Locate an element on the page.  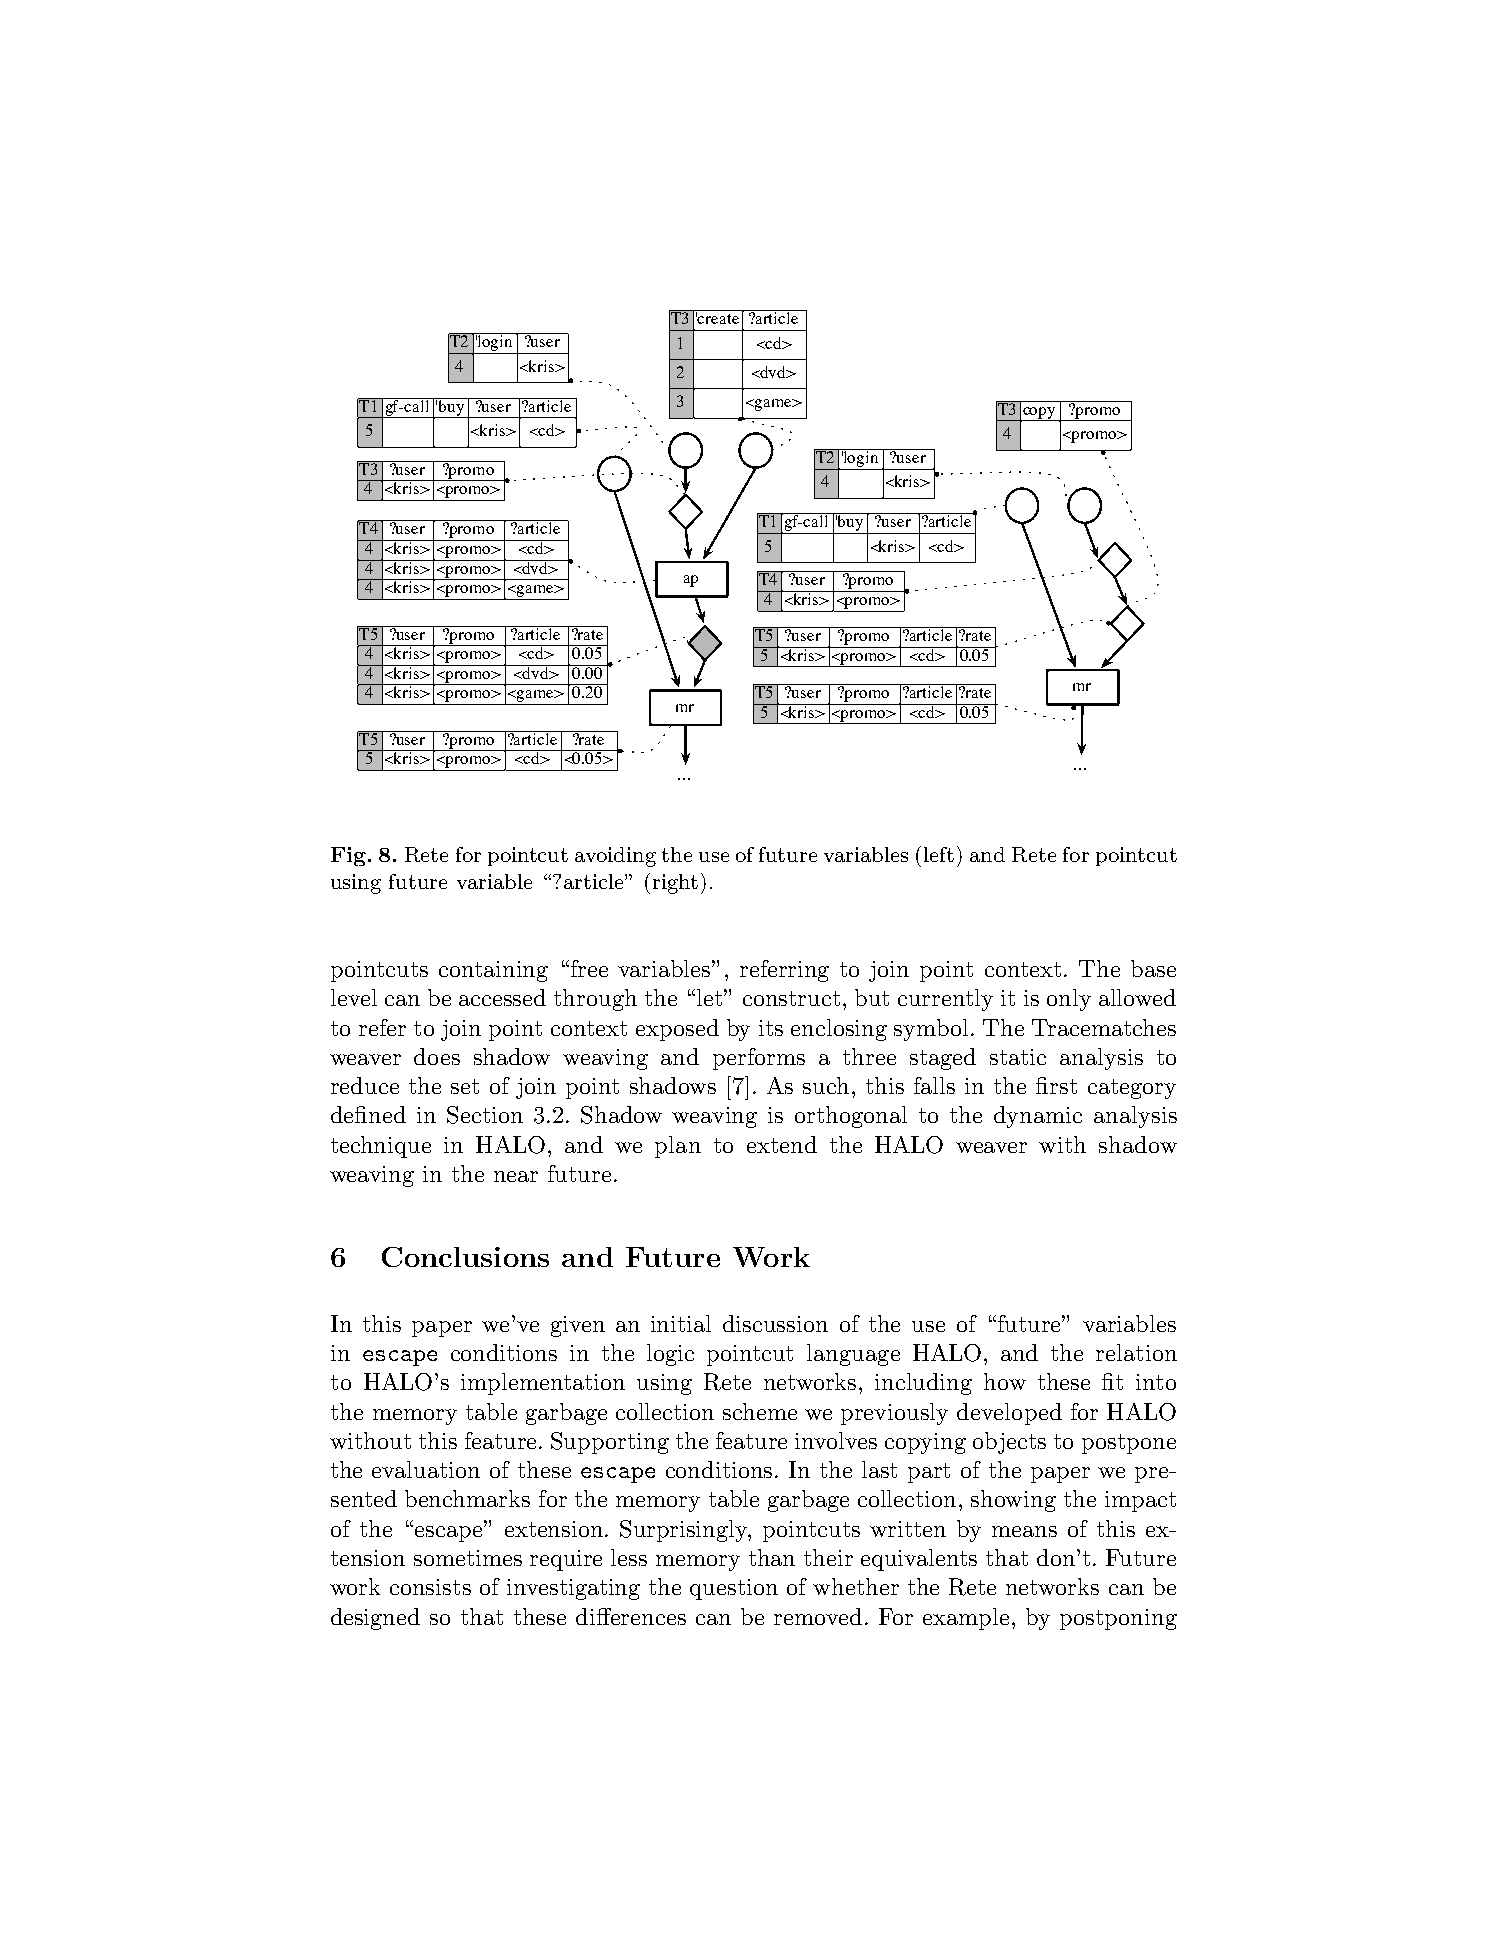
Fig is located at coordinates (350, 856).
